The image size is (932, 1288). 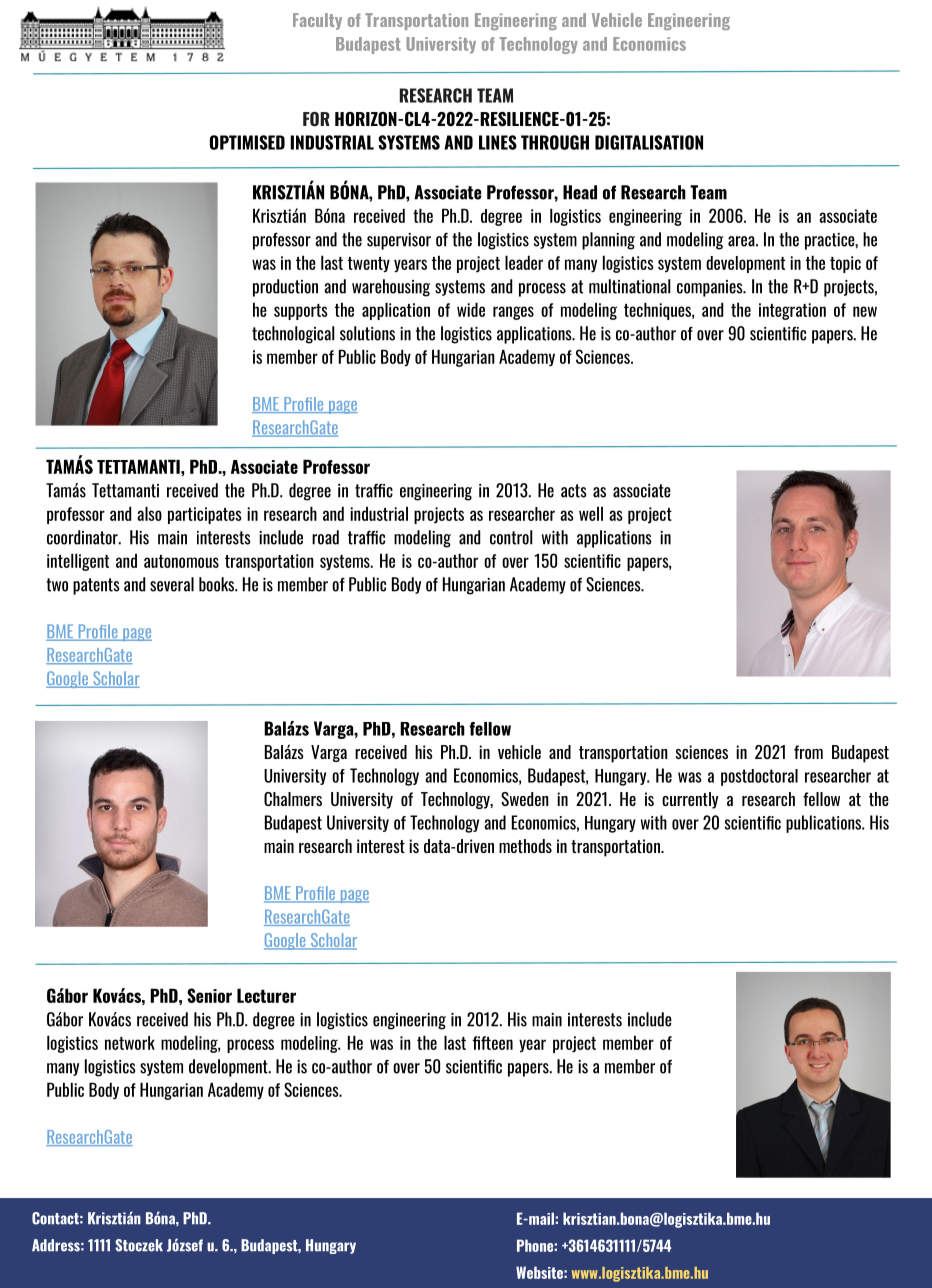 I want to click on DIGITALISATION, so click(x=649, y=142).
